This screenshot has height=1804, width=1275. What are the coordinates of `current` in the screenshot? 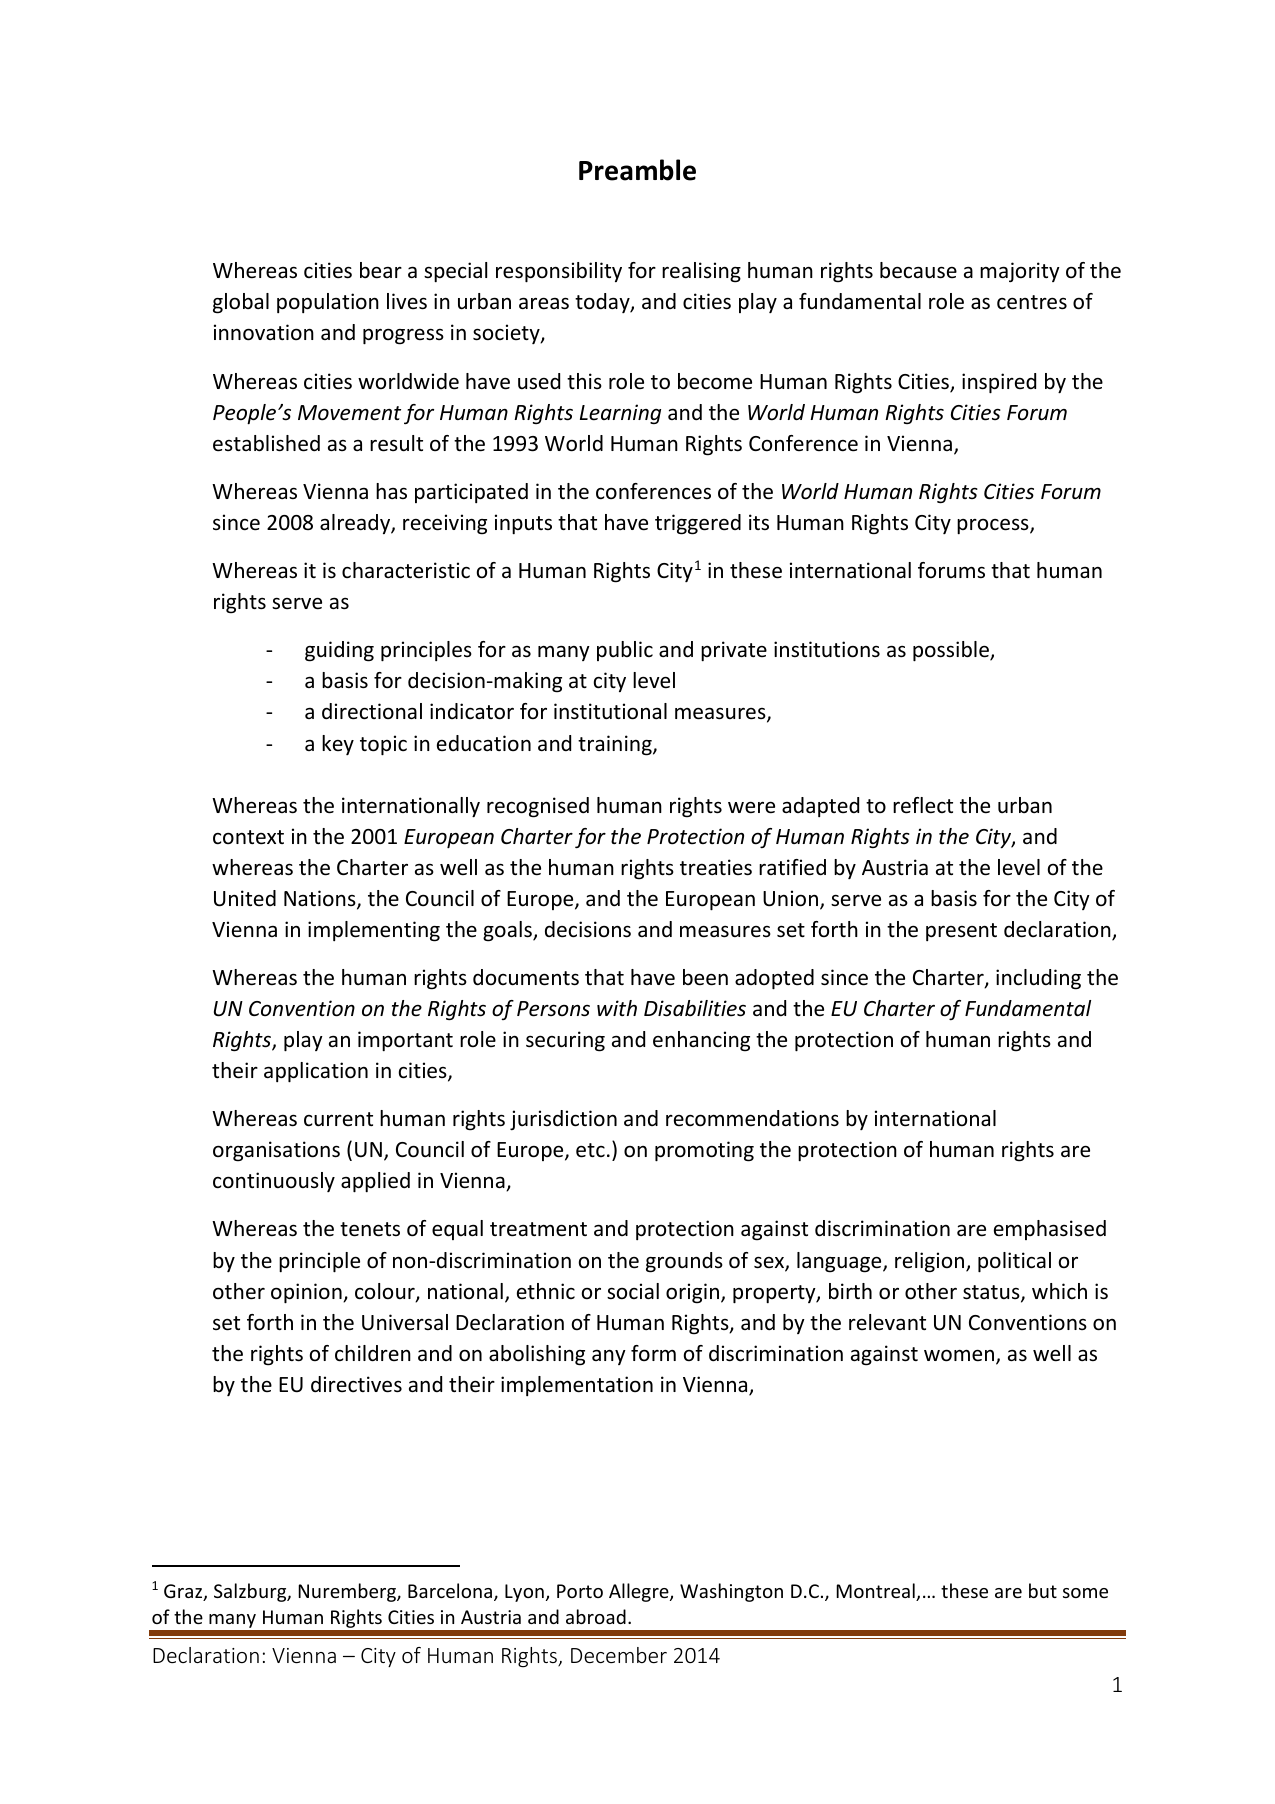 It's located at (338, 1119).
